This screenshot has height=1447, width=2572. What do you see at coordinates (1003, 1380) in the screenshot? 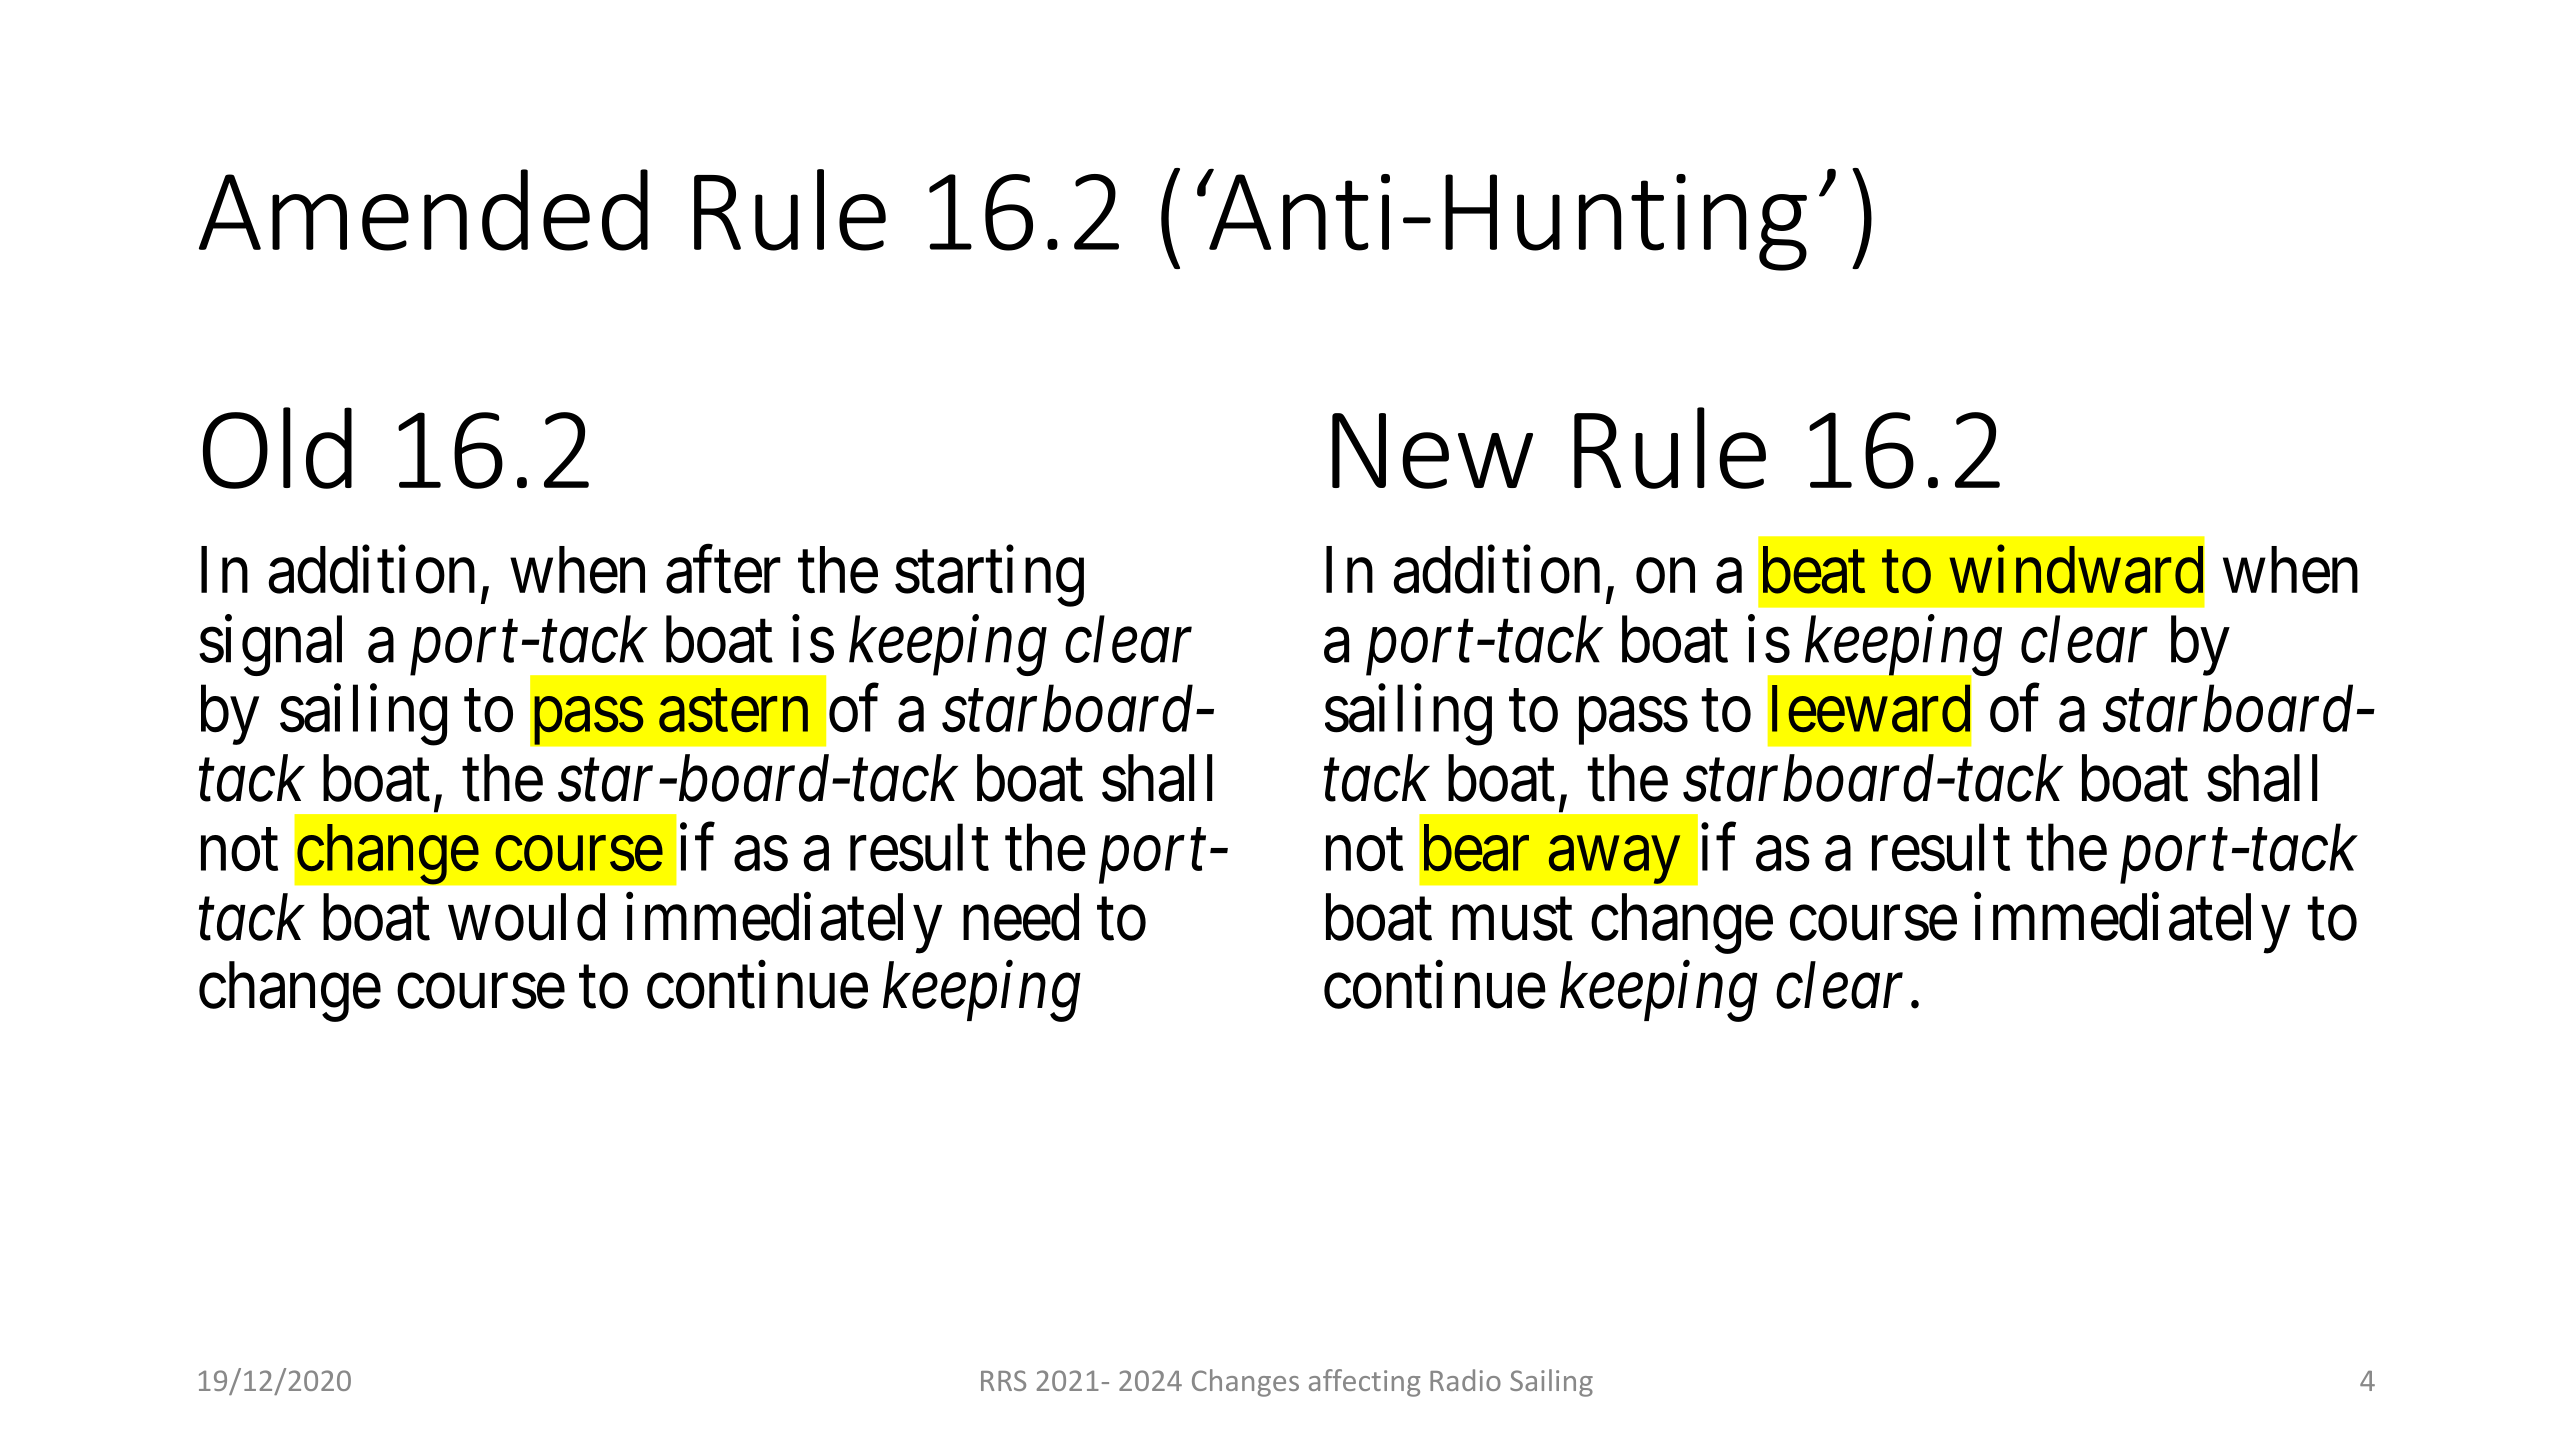
I see `RRS` at bounding box center [1003, 1380].
